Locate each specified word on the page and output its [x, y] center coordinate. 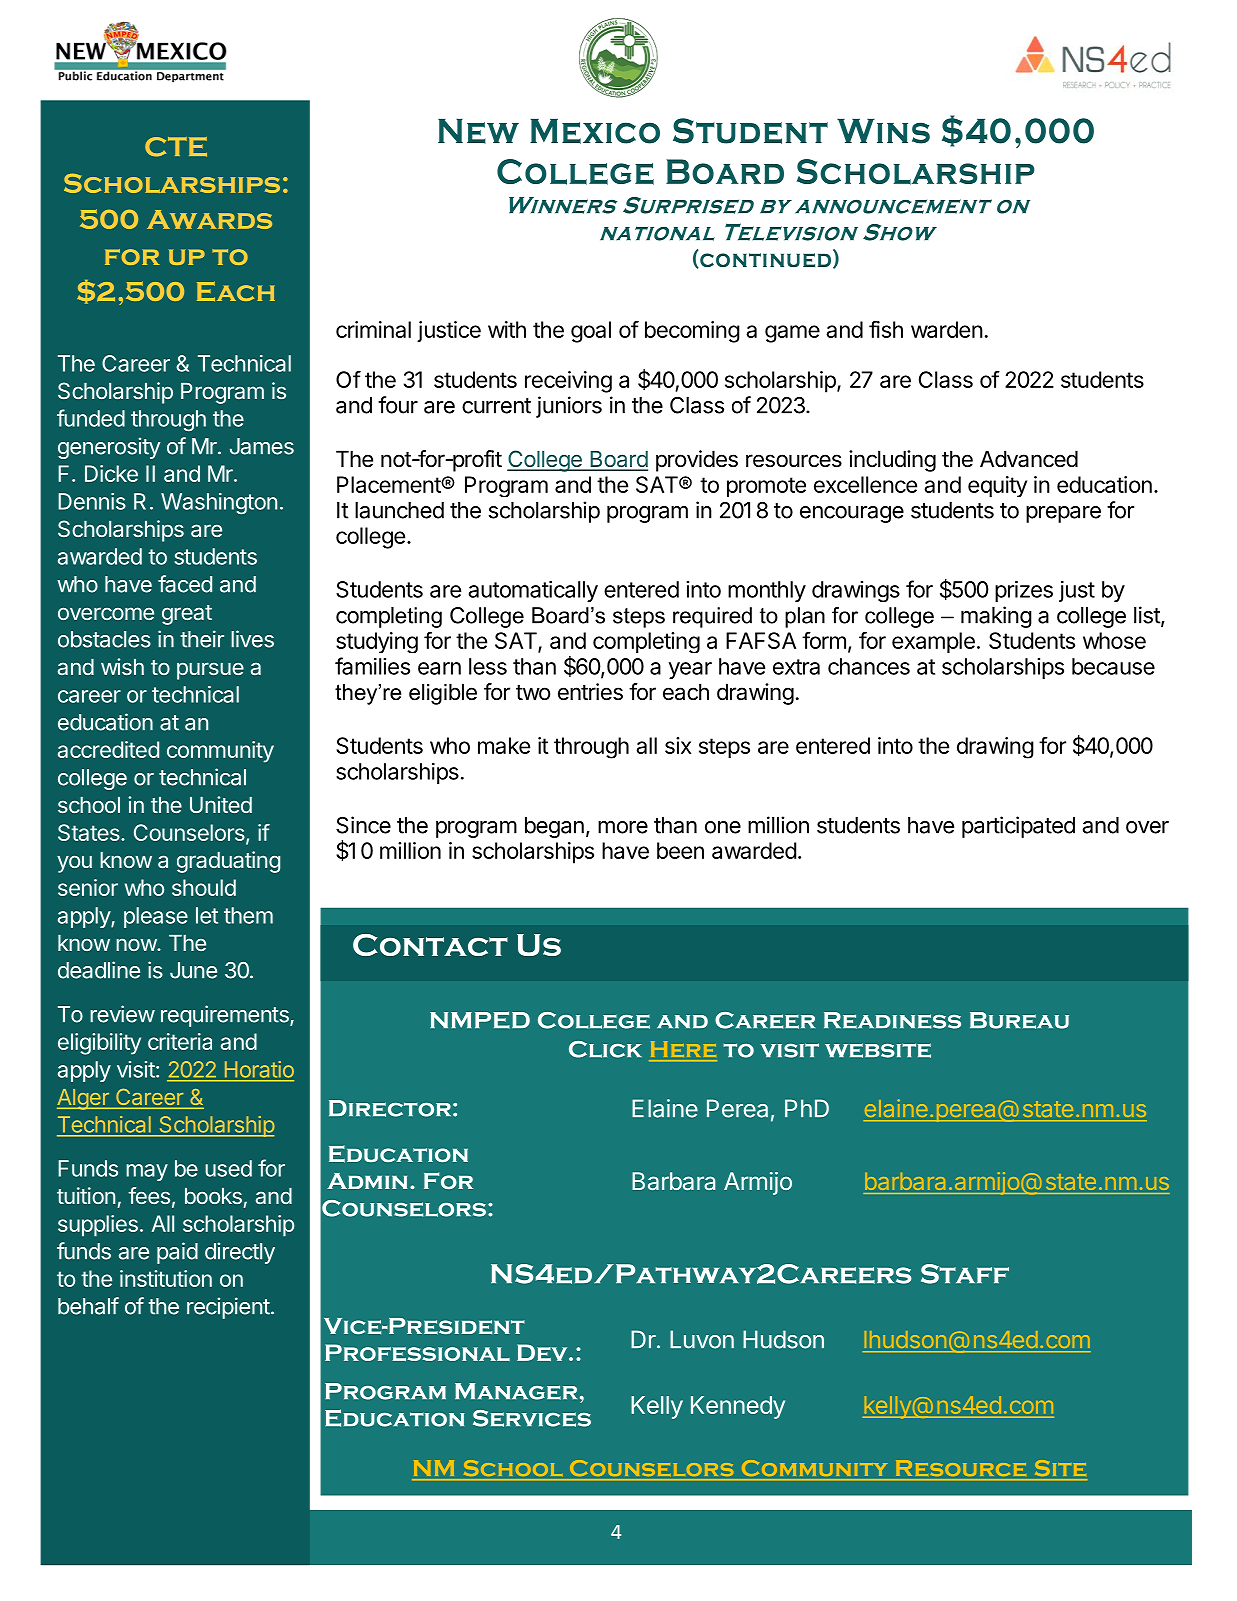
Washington [219, 504]
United [221, 804]
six [678, 745]
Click [605, 1049]
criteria [180, 1041]
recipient [228, 1308]
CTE [176, 147]
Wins [883, 131]
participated [1018, 827]
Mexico [595, 131]
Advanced [1029, 459]
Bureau [1019, 1020]
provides [697, 461]
